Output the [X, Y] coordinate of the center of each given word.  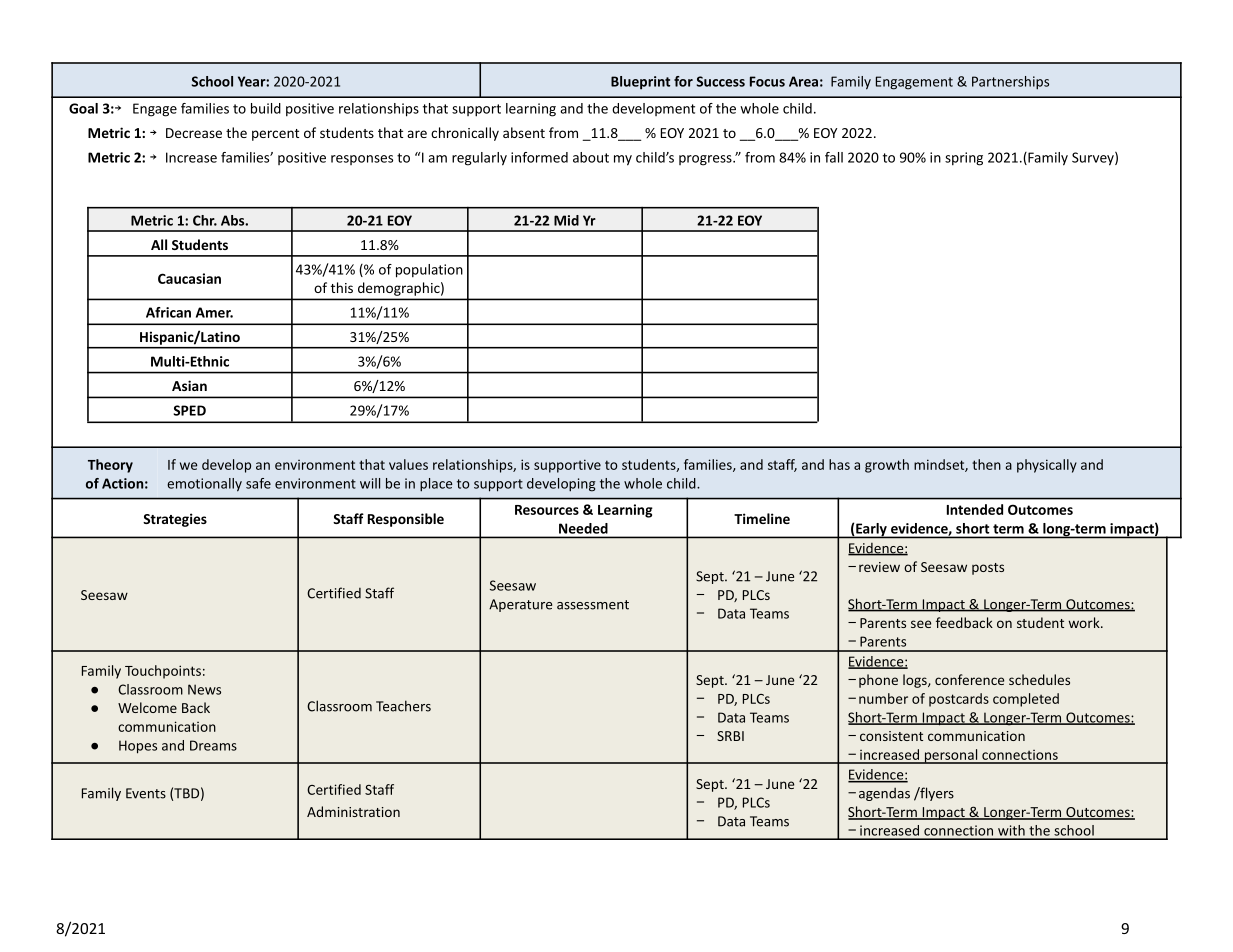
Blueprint [640, 83]
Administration [353, 811]
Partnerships [1010, 83]
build [266, 108]
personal [951, 756]
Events [146, 793]
